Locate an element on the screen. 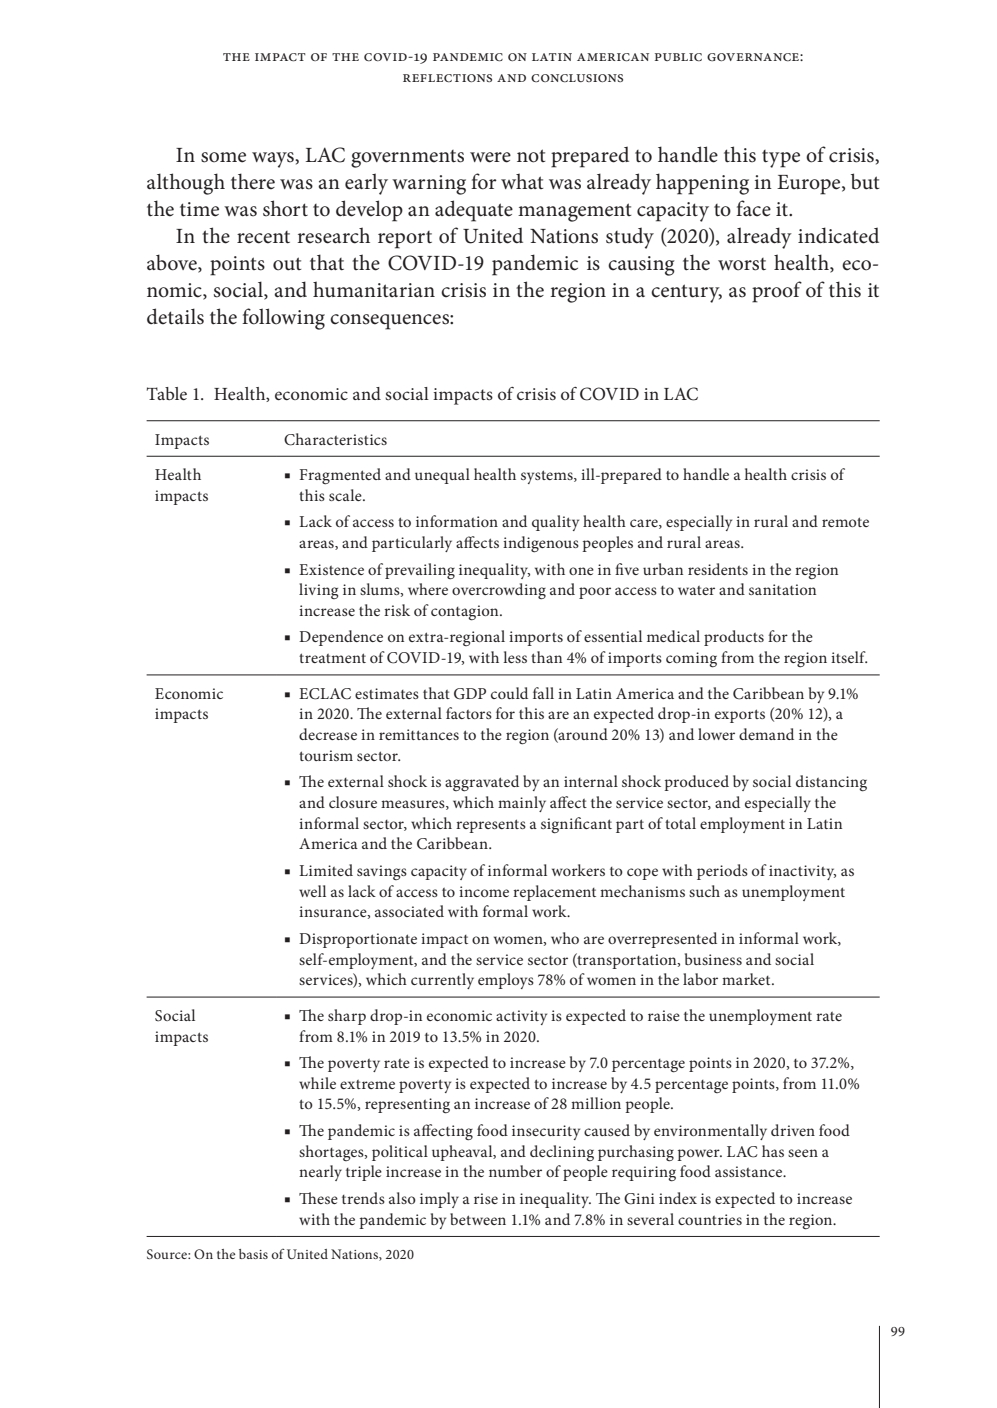 The height and width of the screenshot is (1408, 997). represents is located at coordinates (491, 826).
